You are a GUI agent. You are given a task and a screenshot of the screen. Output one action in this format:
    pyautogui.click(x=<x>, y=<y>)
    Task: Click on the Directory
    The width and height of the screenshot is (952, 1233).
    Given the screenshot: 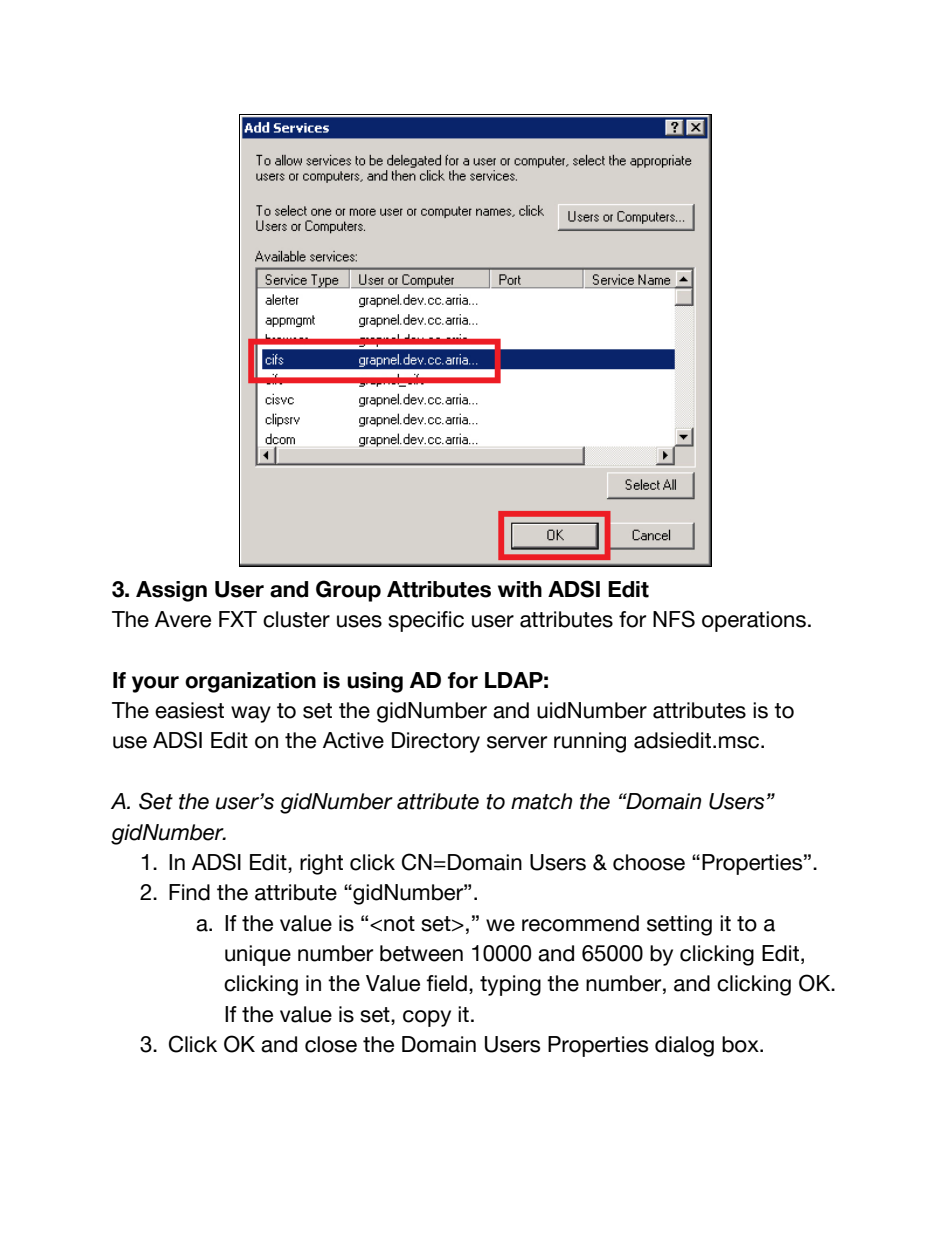 What is the action you would take?
    pyautogui.click(x=436, y=742)
